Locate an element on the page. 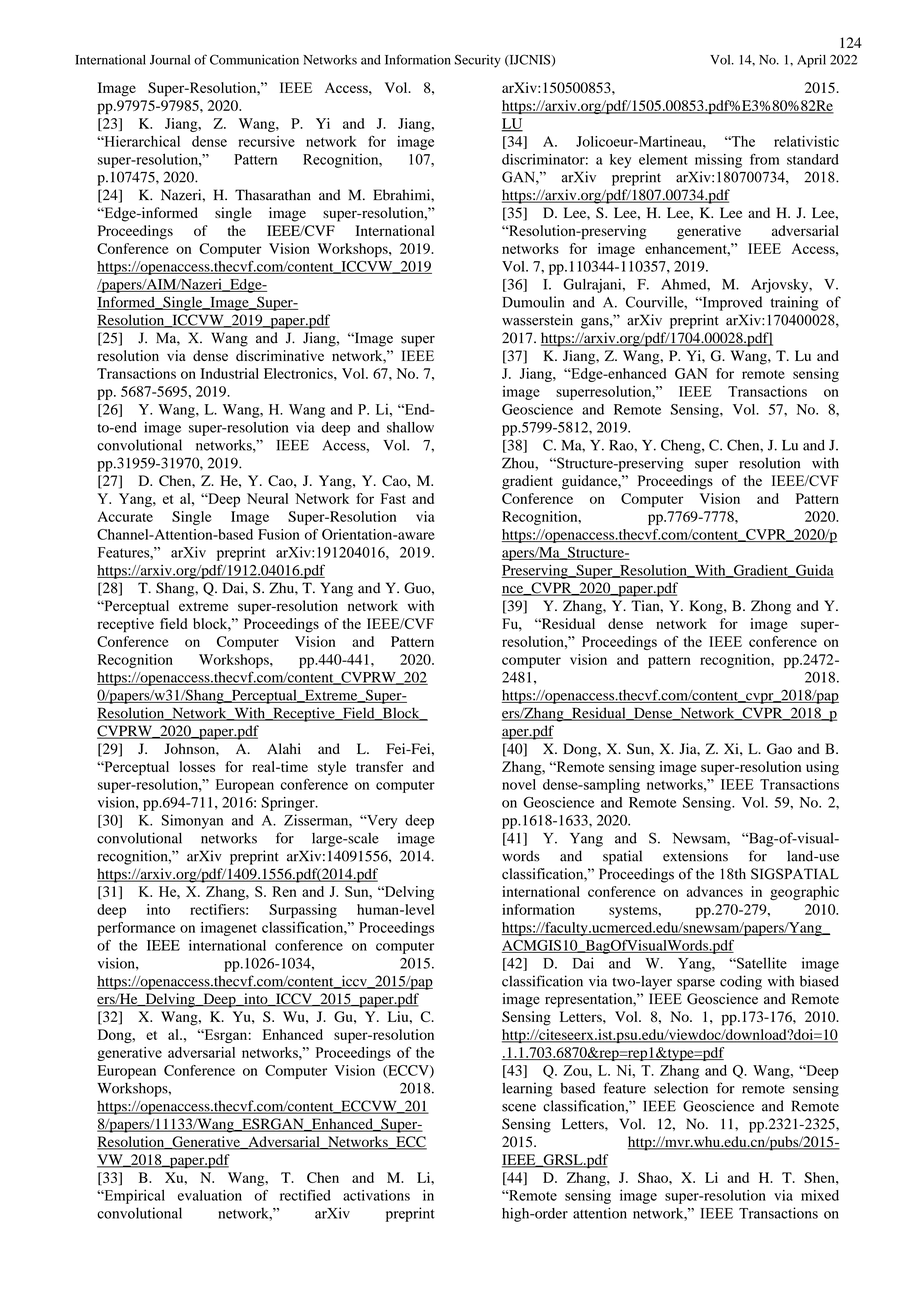 The width and height of the page is (924, 1308). Journal is located at coordinates (170, 60).
